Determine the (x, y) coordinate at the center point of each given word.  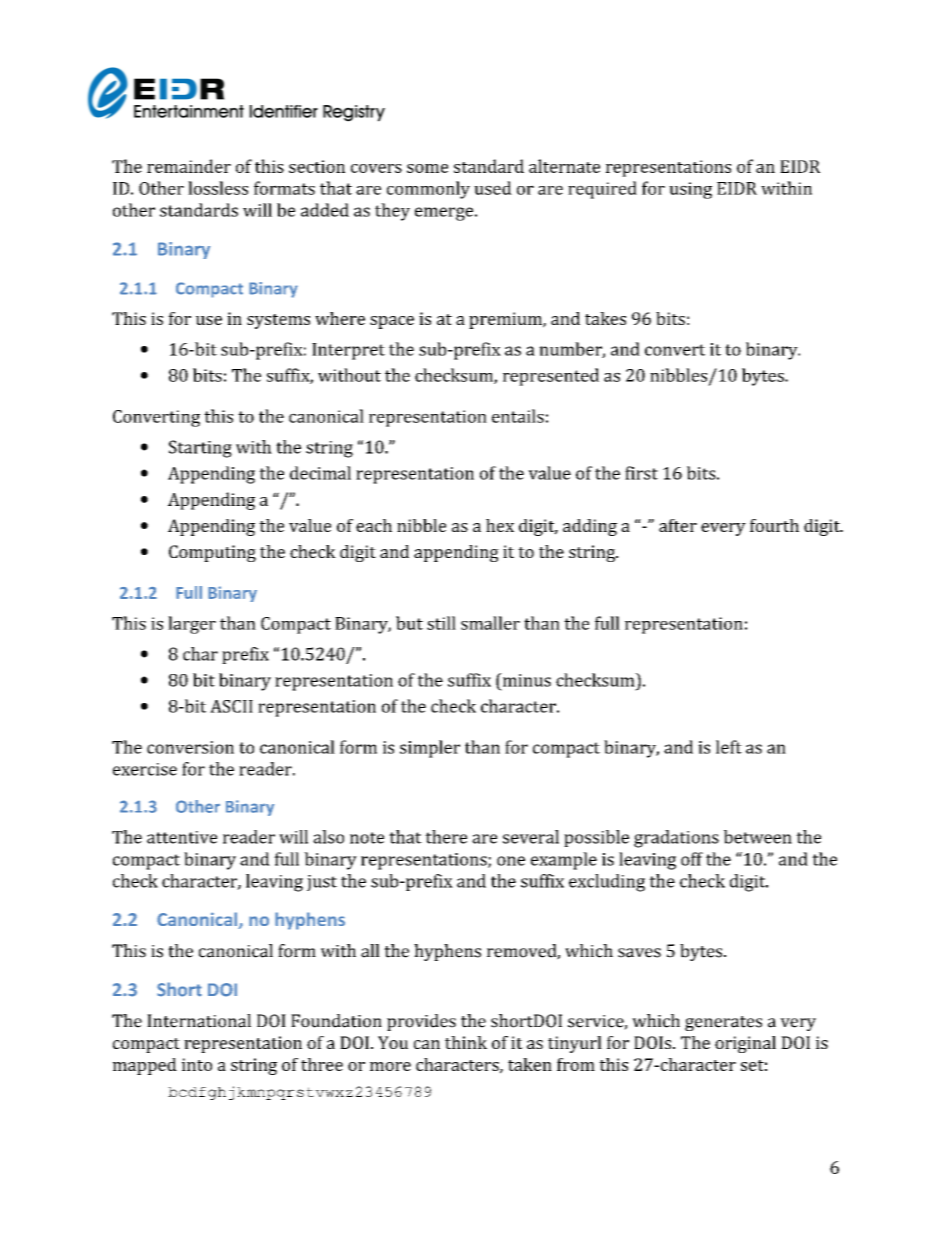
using (690, 190)
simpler (430, 749)
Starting (200, 449)
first (641, 473)
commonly (428, 190)
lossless (218, 188)
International (199, 1021)
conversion (190, 747)
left (729, 747)
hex (500, 525)
